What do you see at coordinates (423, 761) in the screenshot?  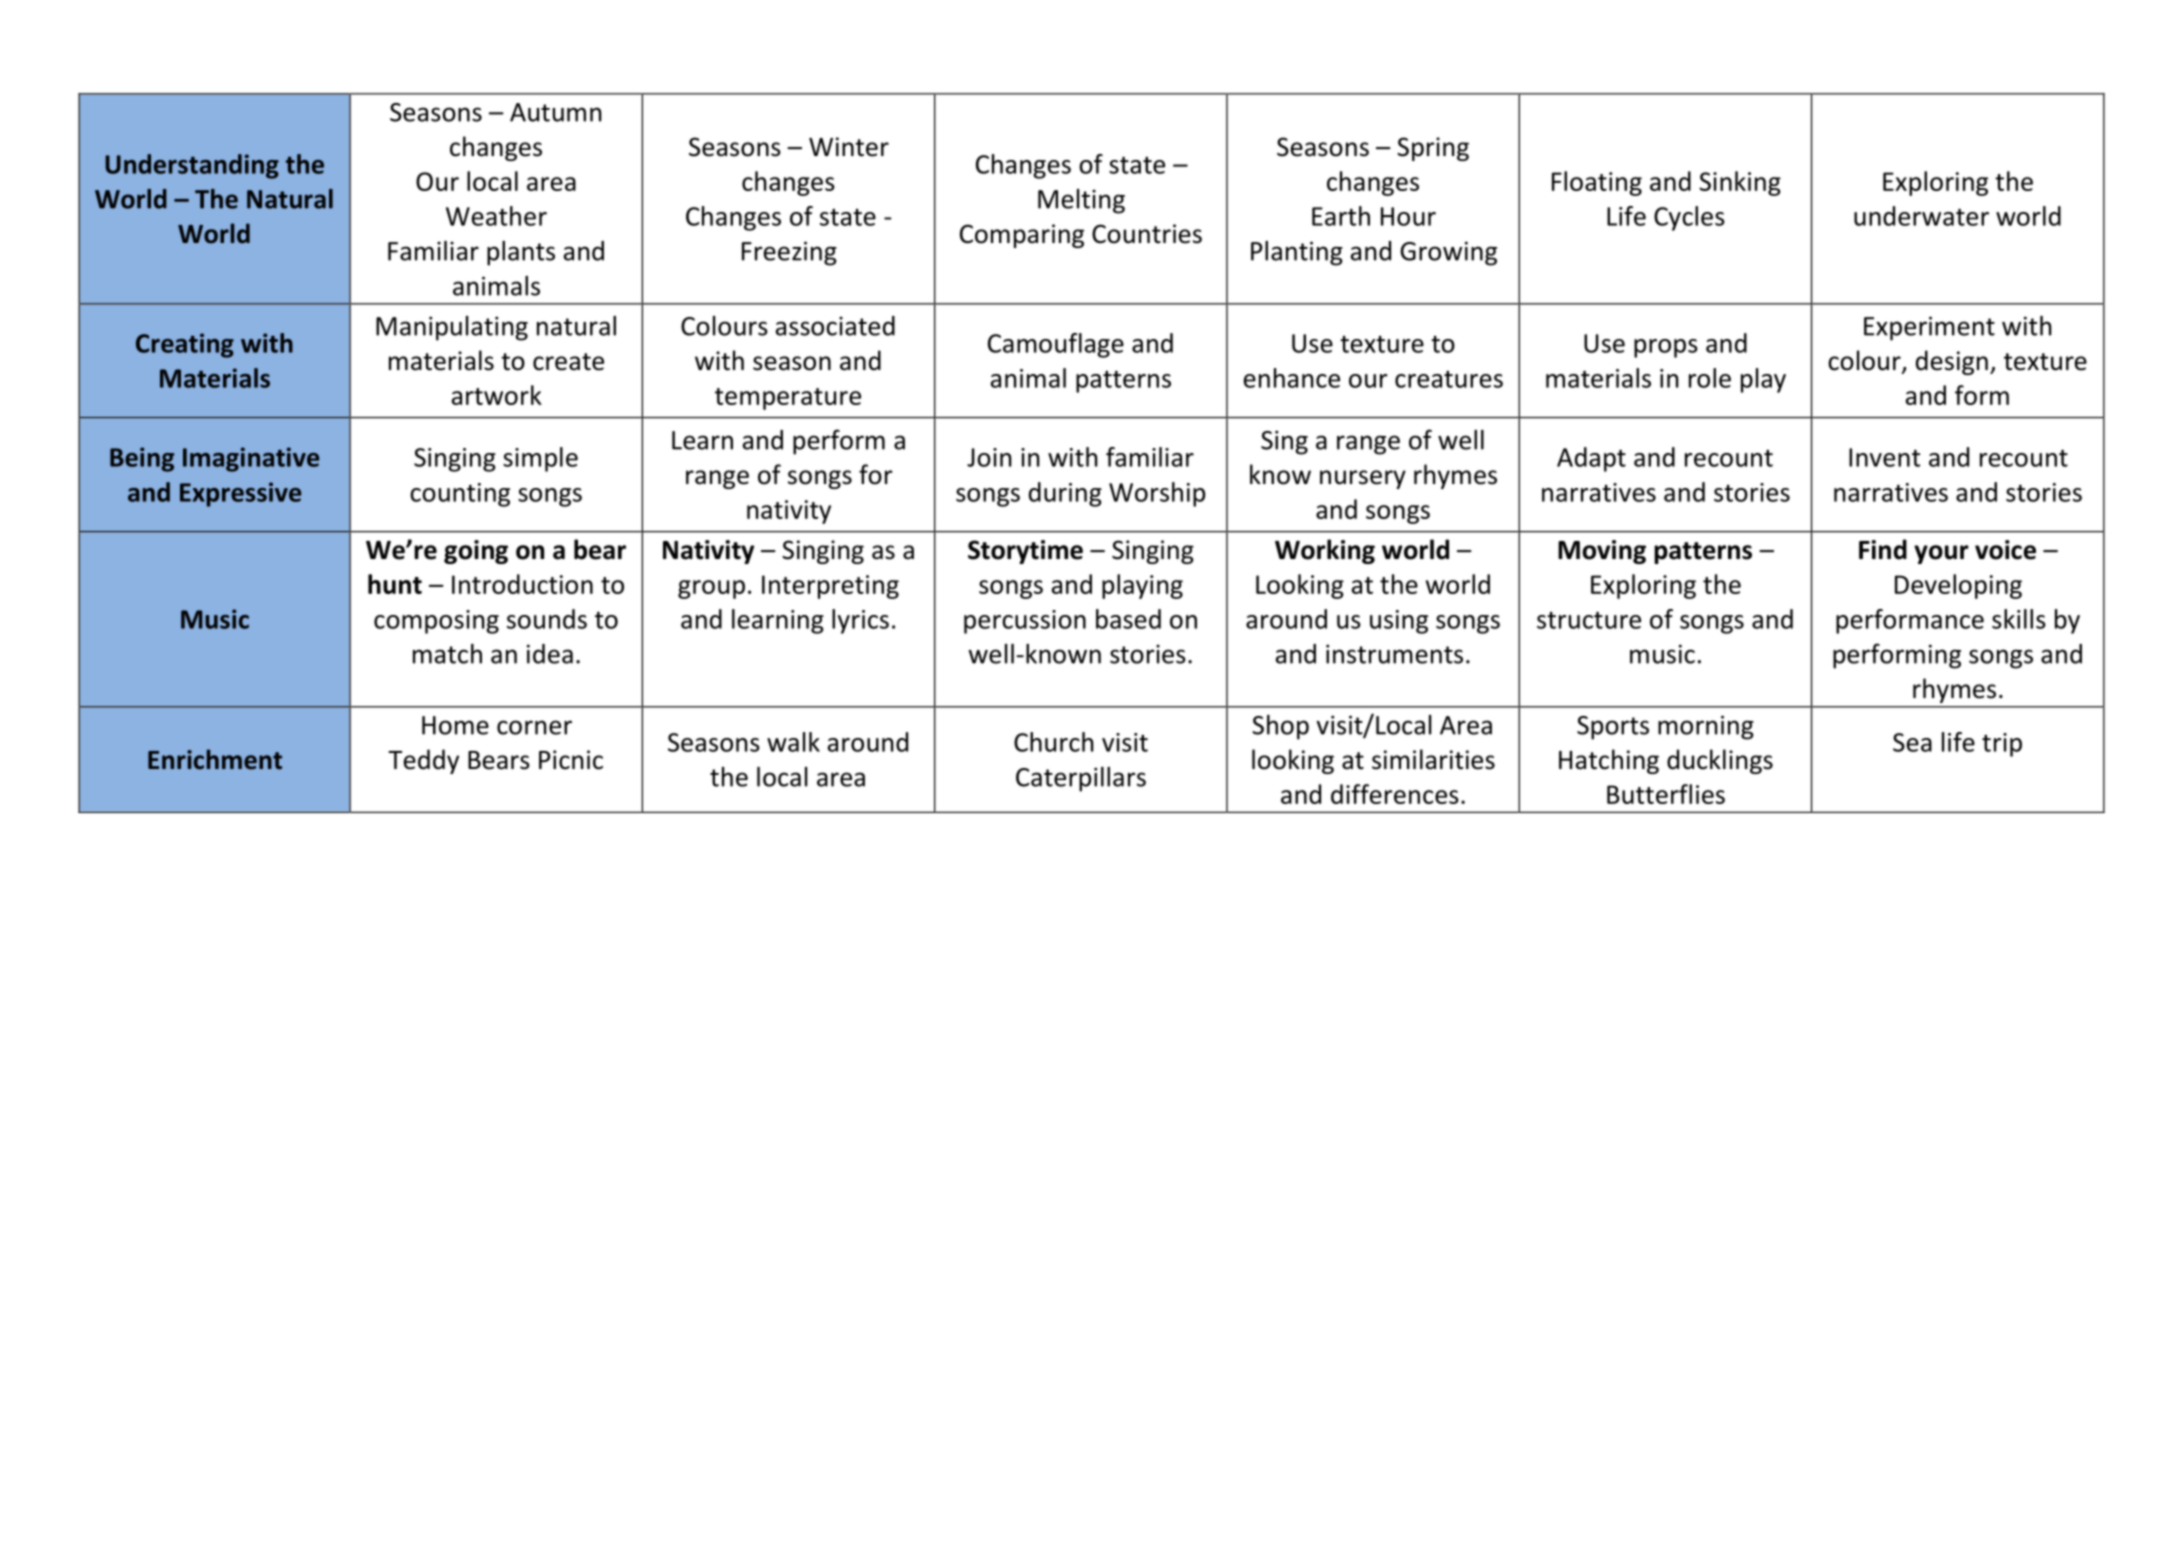 I see `Teddy` at bounding box center [423, 761].
